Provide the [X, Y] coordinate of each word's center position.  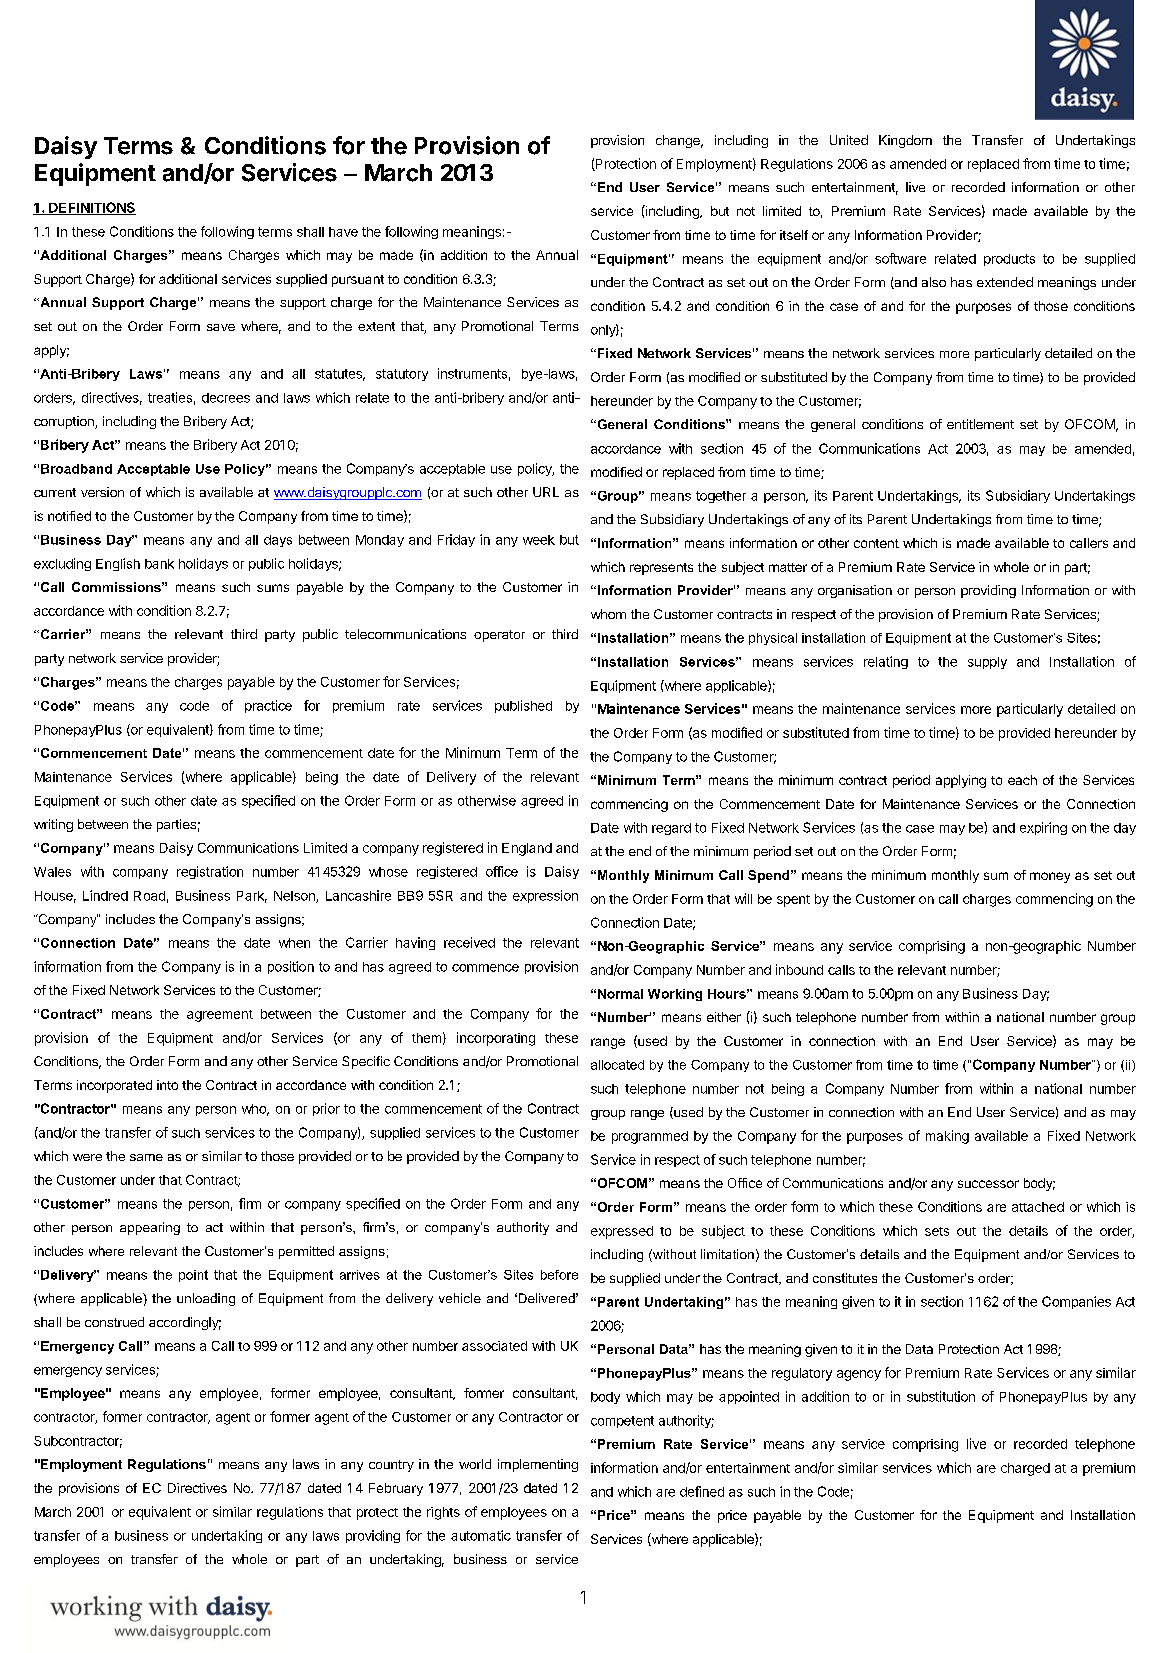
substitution [941, 1396]
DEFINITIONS [91, 208]
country [391, 1466]
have [343, 232]
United [849, 140]
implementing [538, 1465]
